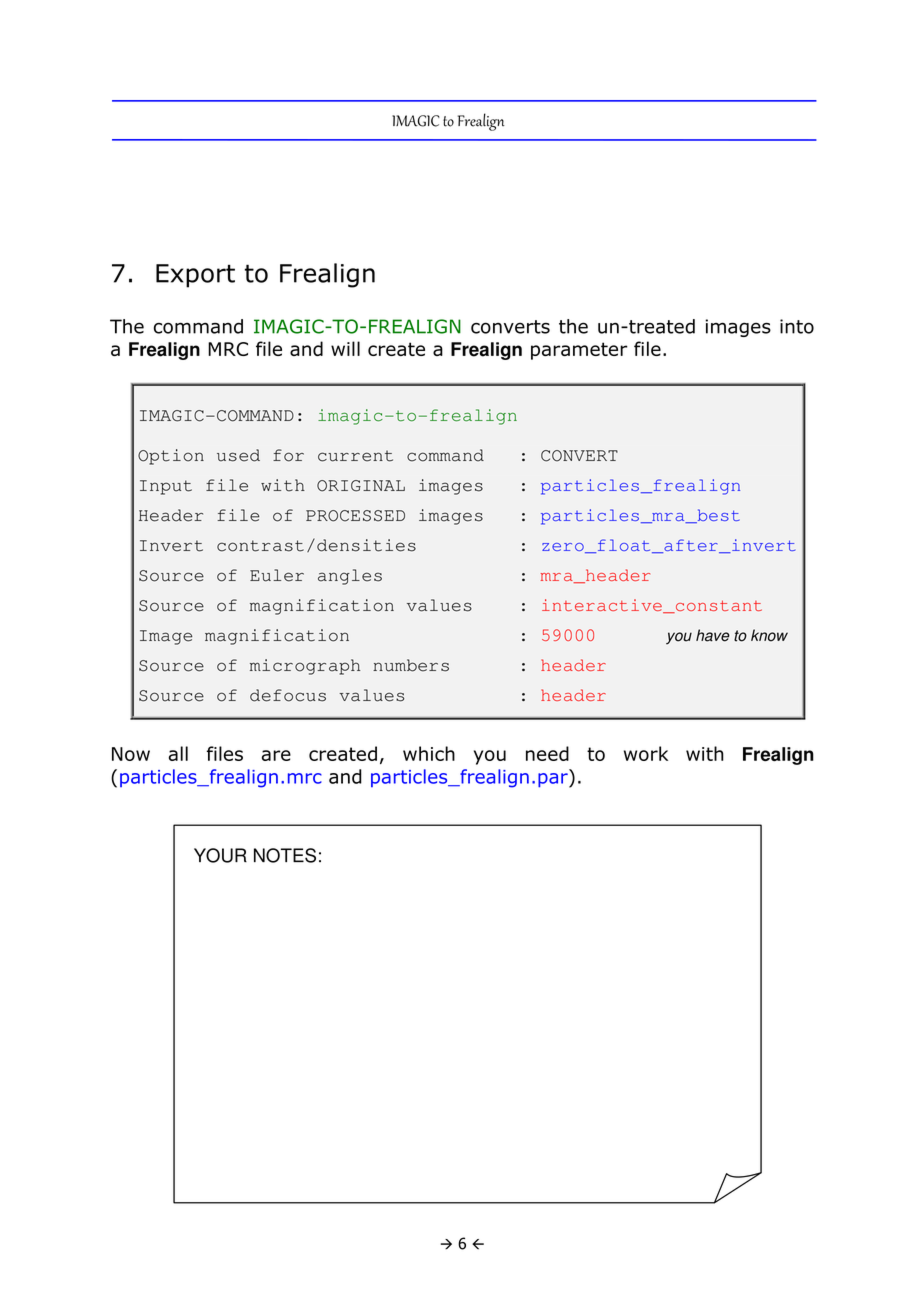  Describe the element at coordinates (195, 276) in the screenshot. I see `Export` at that location.
